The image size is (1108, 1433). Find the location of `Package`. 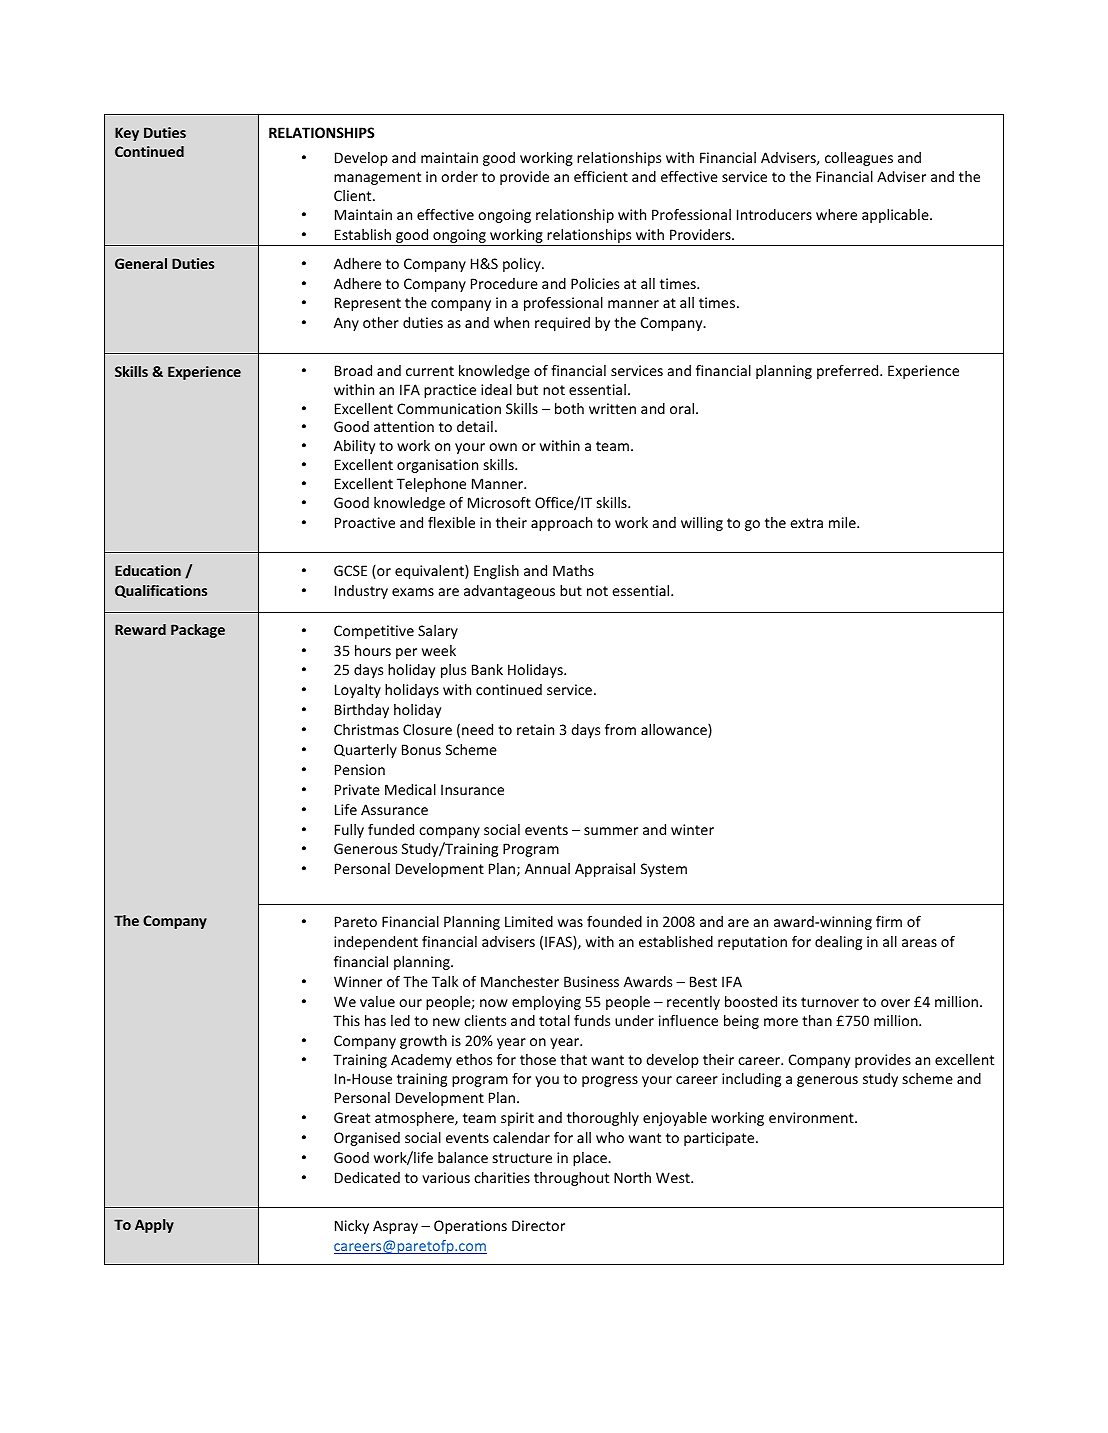

Package is located at coordinates (198, 631).
